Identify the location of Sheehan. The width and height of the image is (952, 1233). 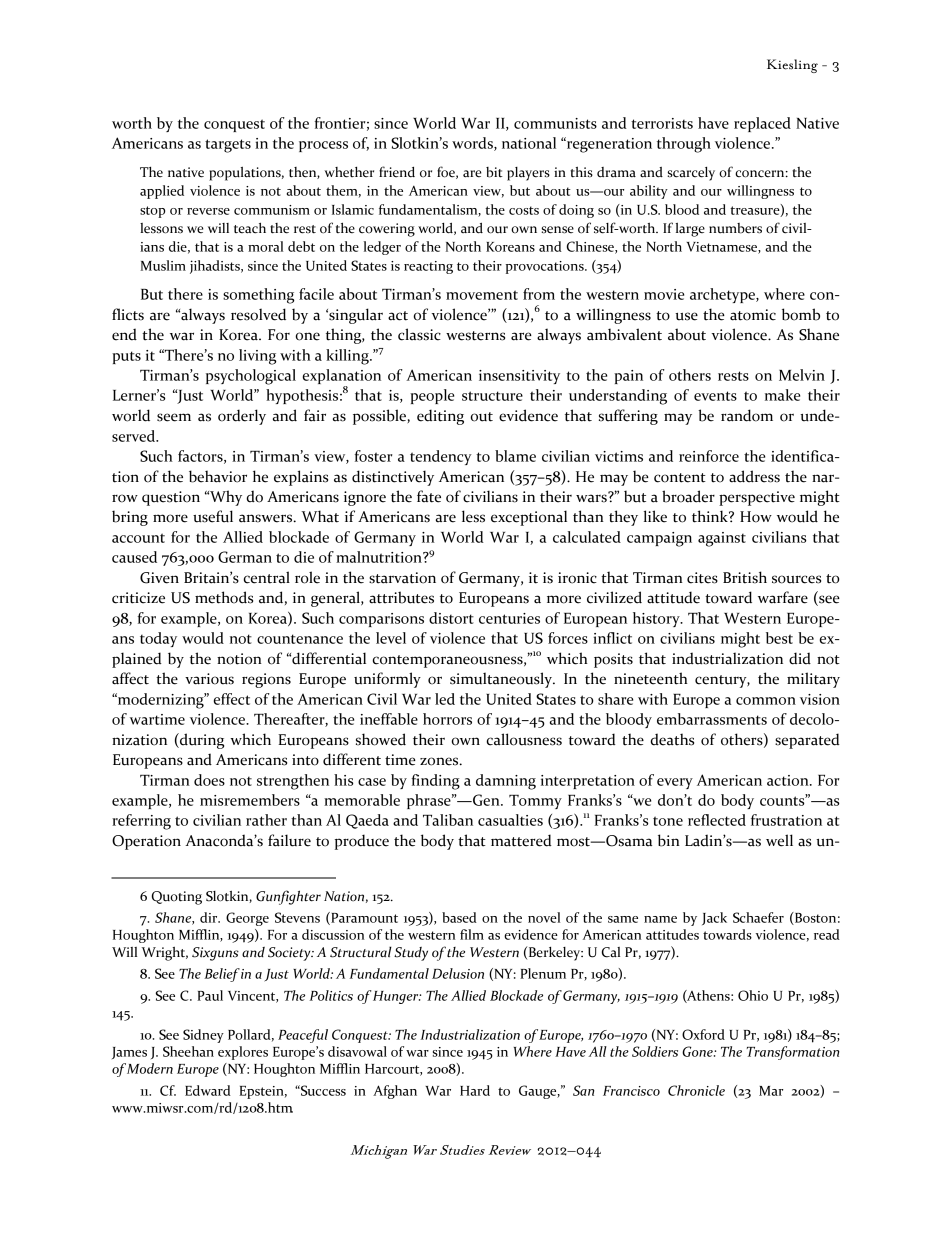
(188, 1051).
